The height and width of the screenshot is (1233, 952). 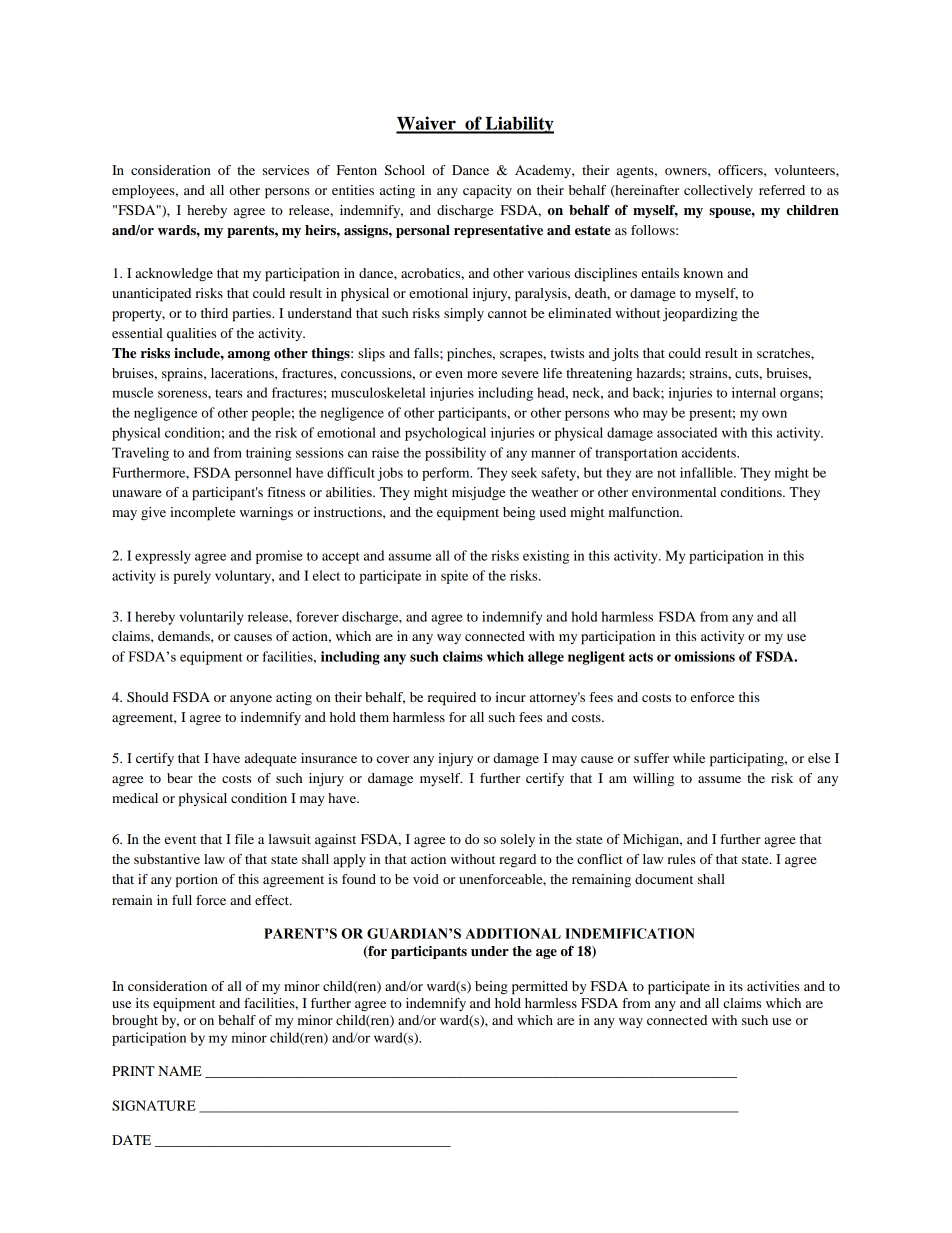 What do you see at coordinates (718, 191) in the screenshot?
I see `collectively` at bounding box center [718, 191].
